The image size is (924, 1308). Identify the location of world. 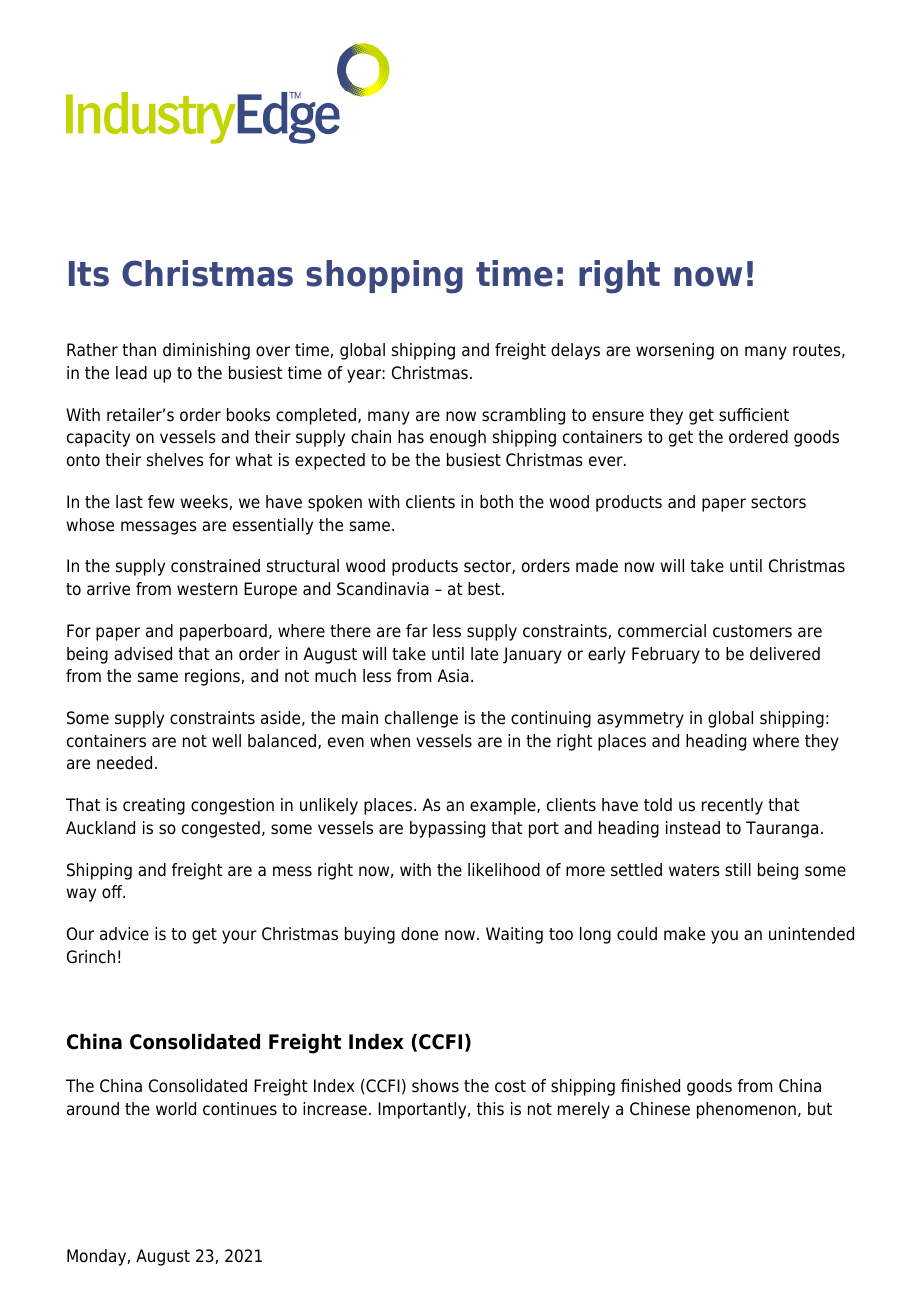
(176, 1109).
